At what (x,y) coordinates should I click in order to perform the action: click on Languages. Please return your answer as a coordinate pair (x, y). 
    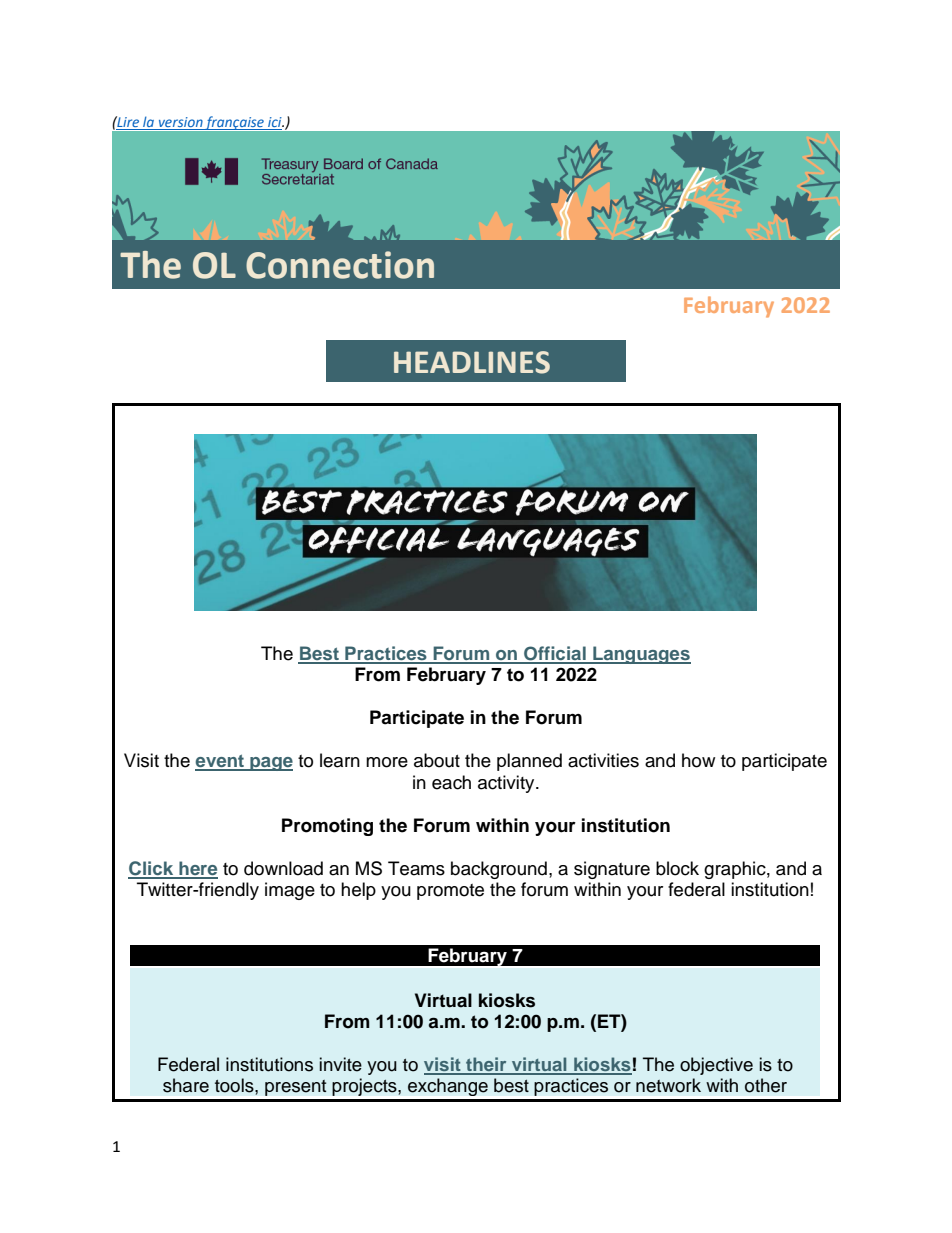
    Looking at the image, I should click on (641, 655).
